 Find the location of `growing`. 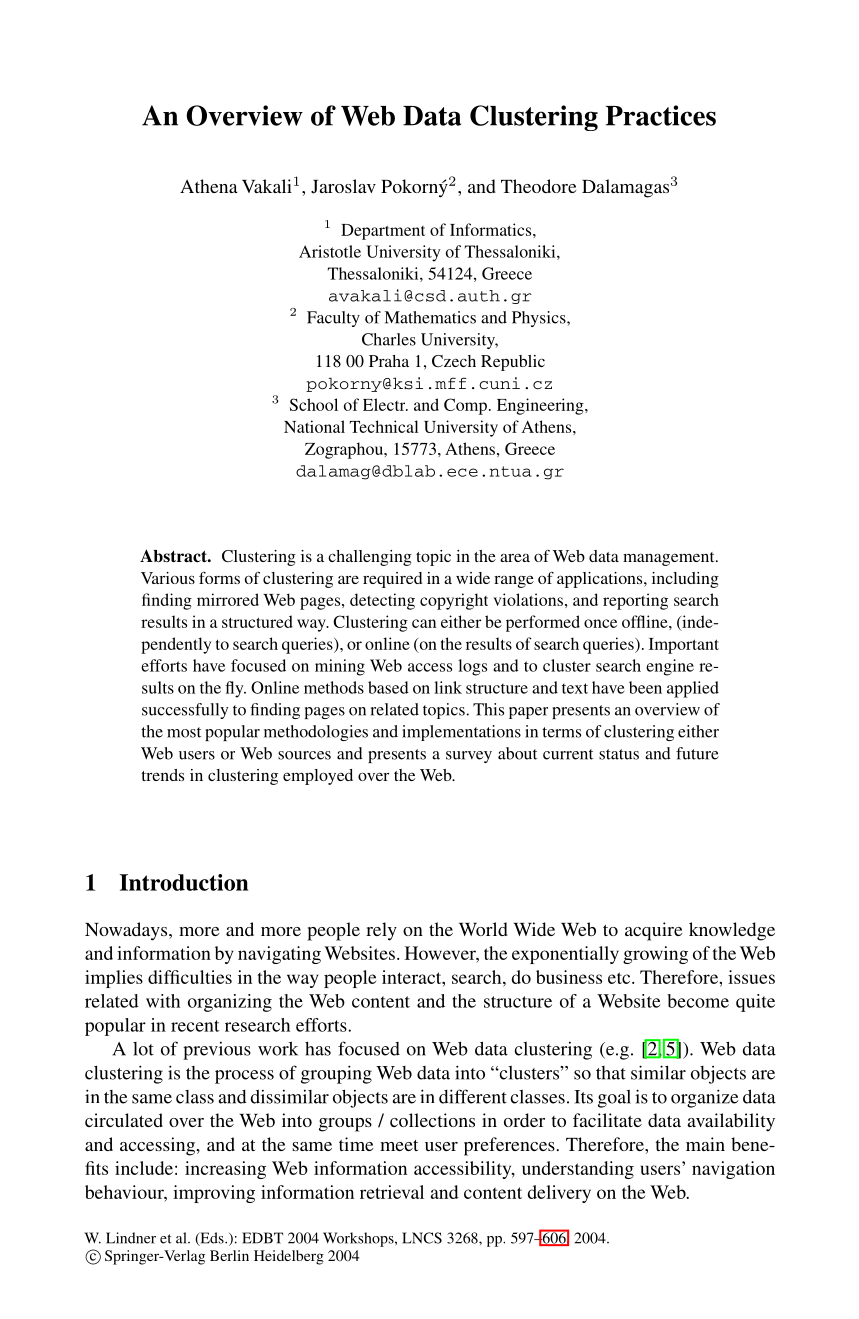

growing is located at coordinates (655, 955).
